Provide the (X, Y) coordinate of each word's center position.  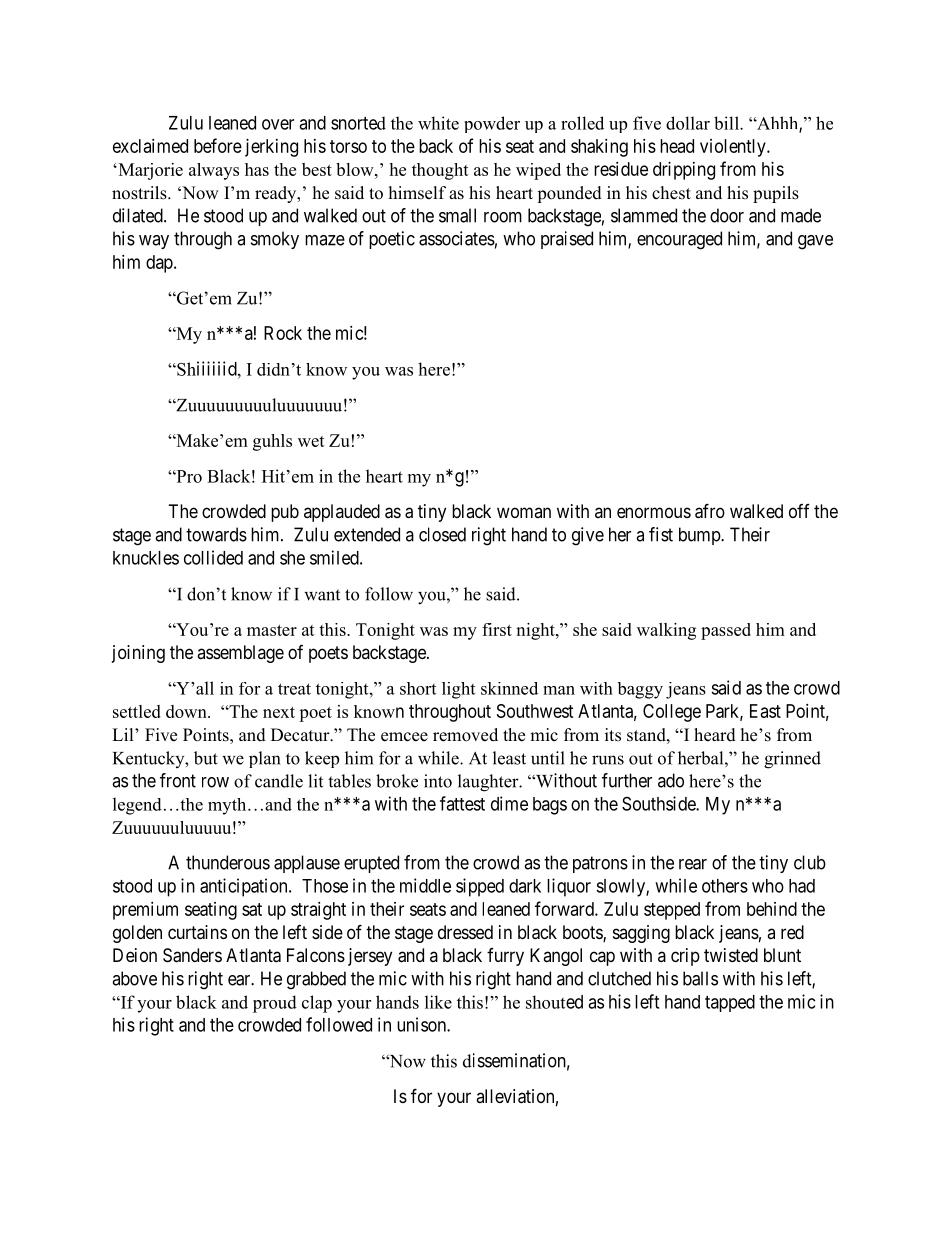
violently (734, 148)
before (218, 145)
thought (440, 171)
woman (524, 512)
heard (715, 735)
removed (465, 735)
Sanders (192, 955)
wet (311, 441)
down (187, 711)
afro (710, 511)
